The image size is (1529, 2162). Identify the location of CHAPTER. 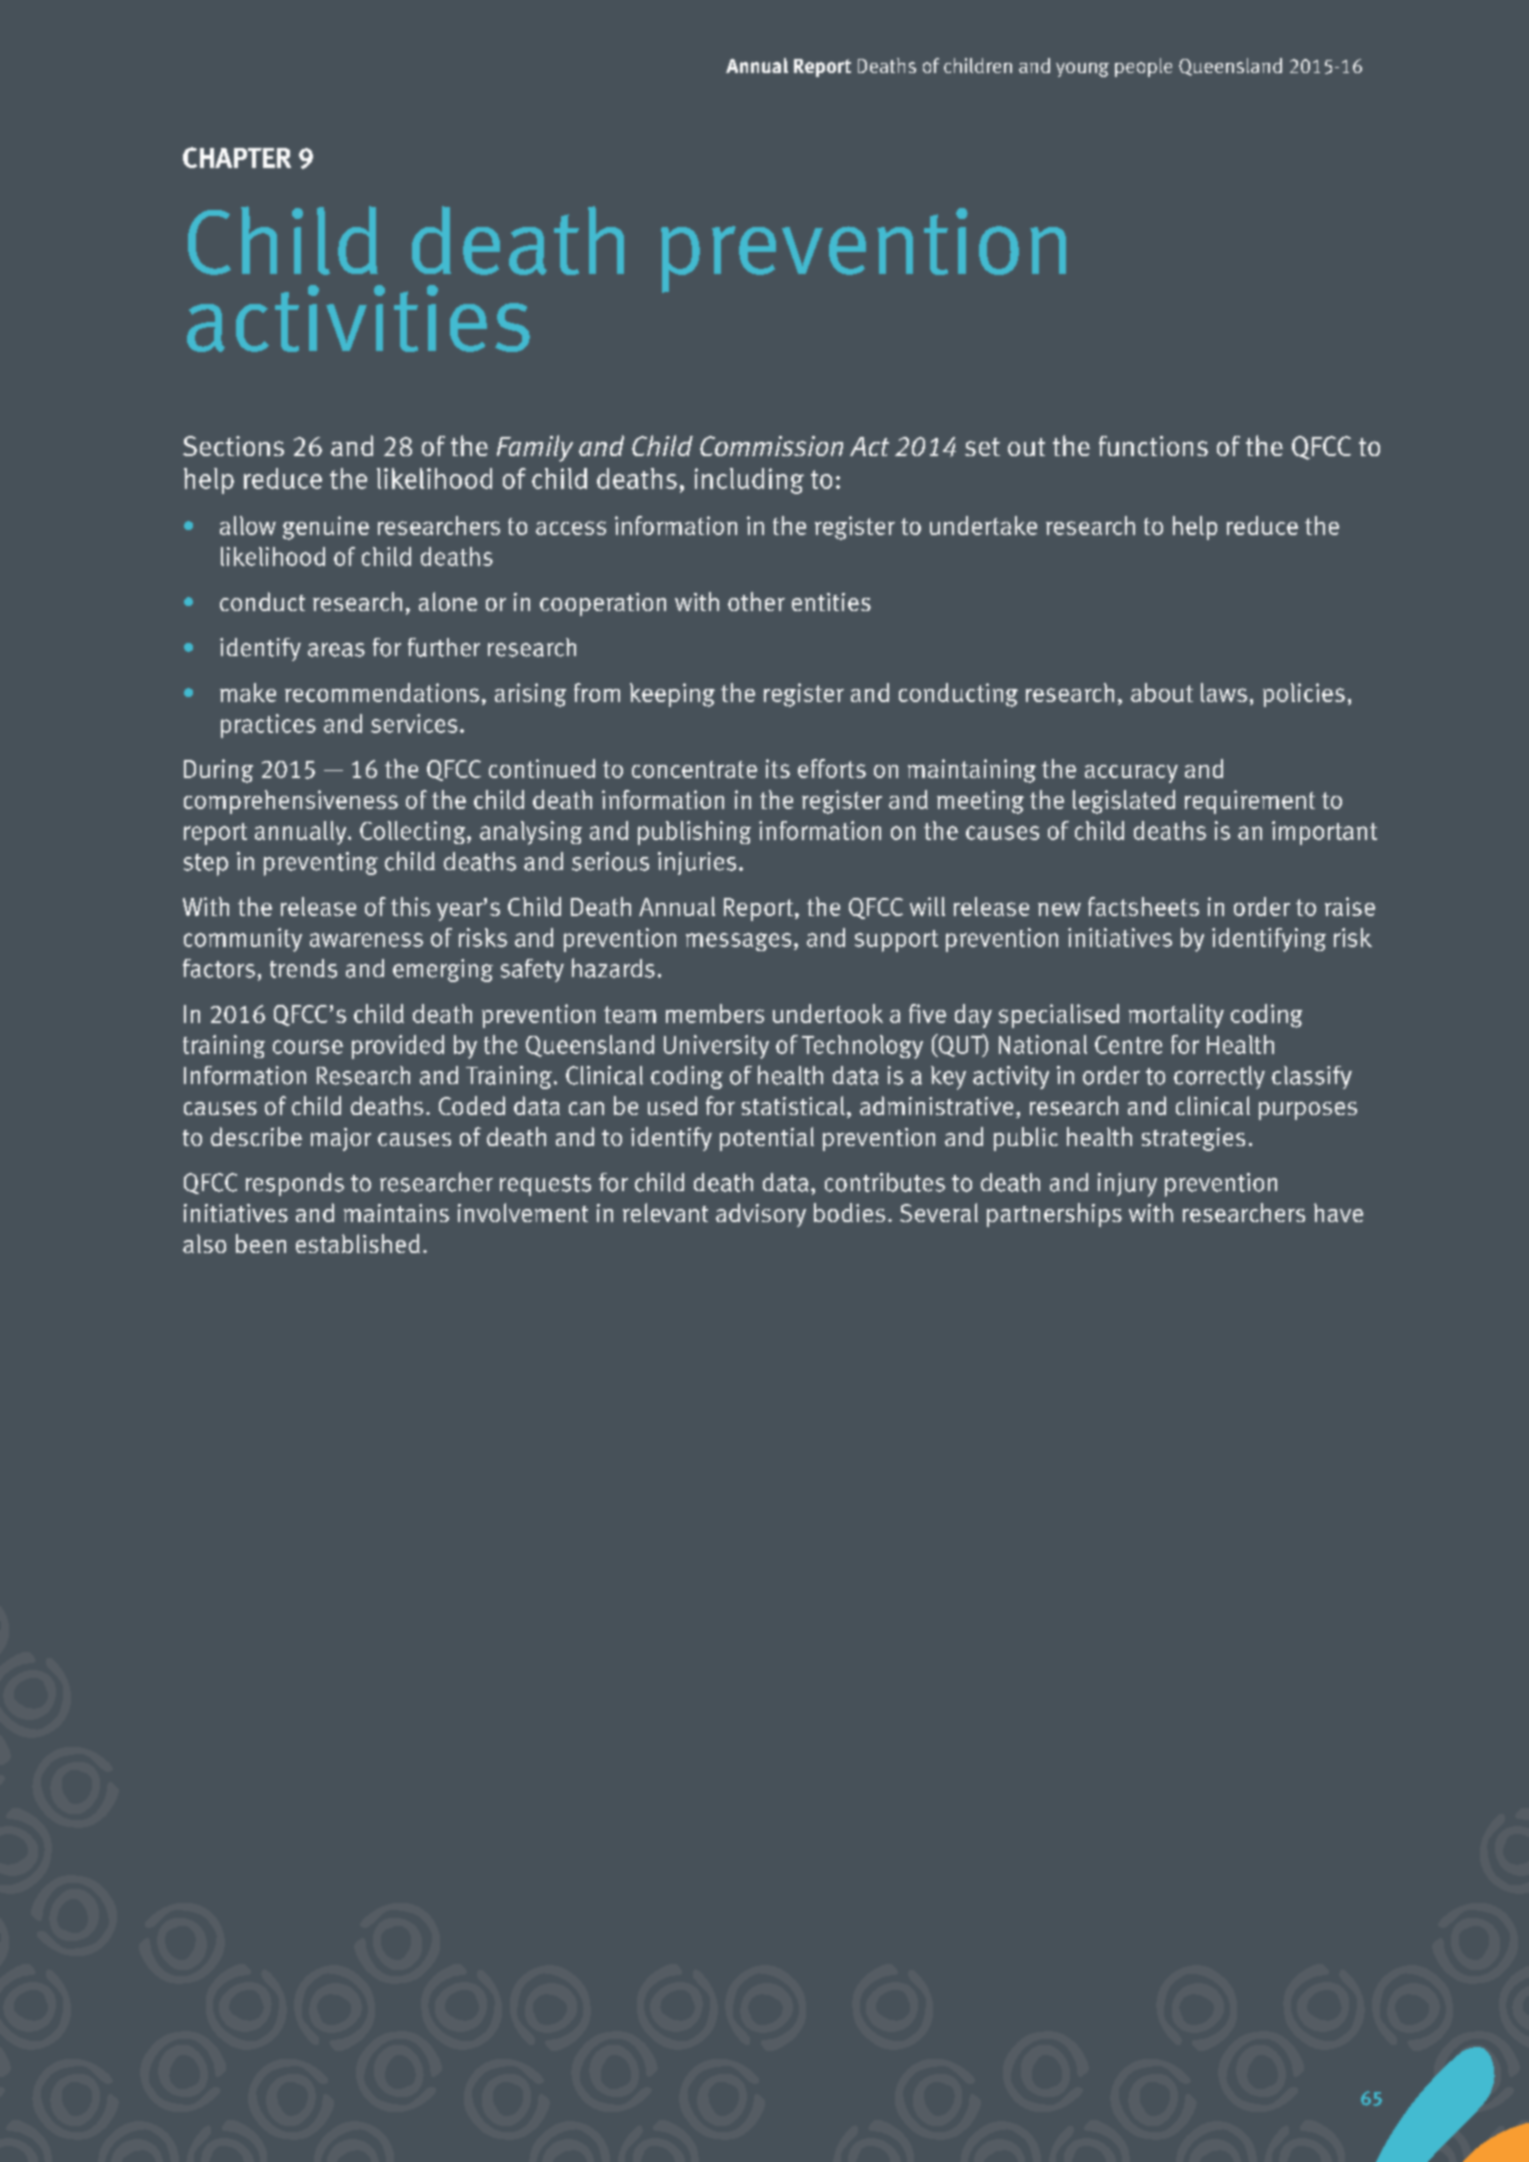
(237, 157).
